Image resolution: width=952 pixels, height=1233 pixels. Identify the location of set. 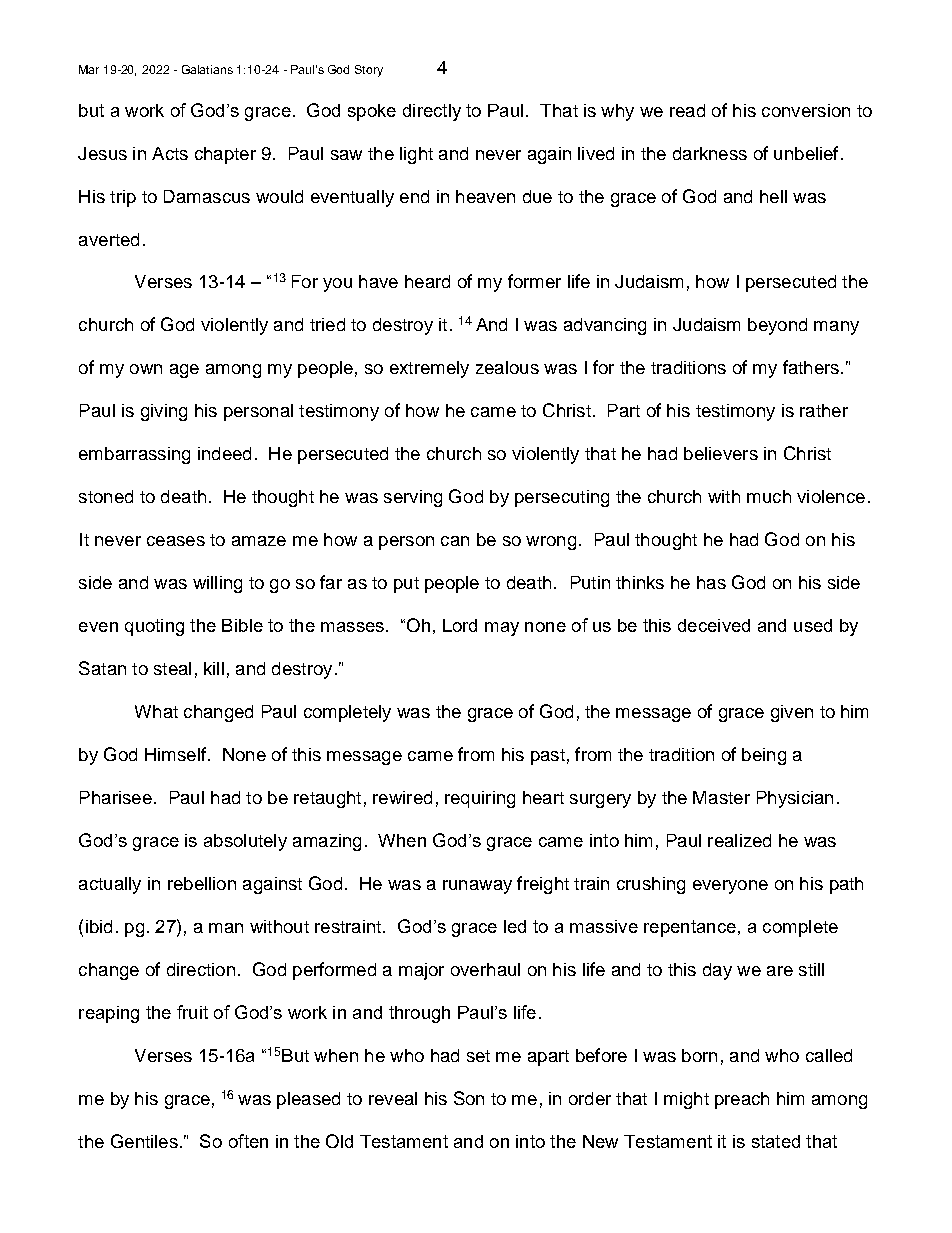
(478, 1056).
